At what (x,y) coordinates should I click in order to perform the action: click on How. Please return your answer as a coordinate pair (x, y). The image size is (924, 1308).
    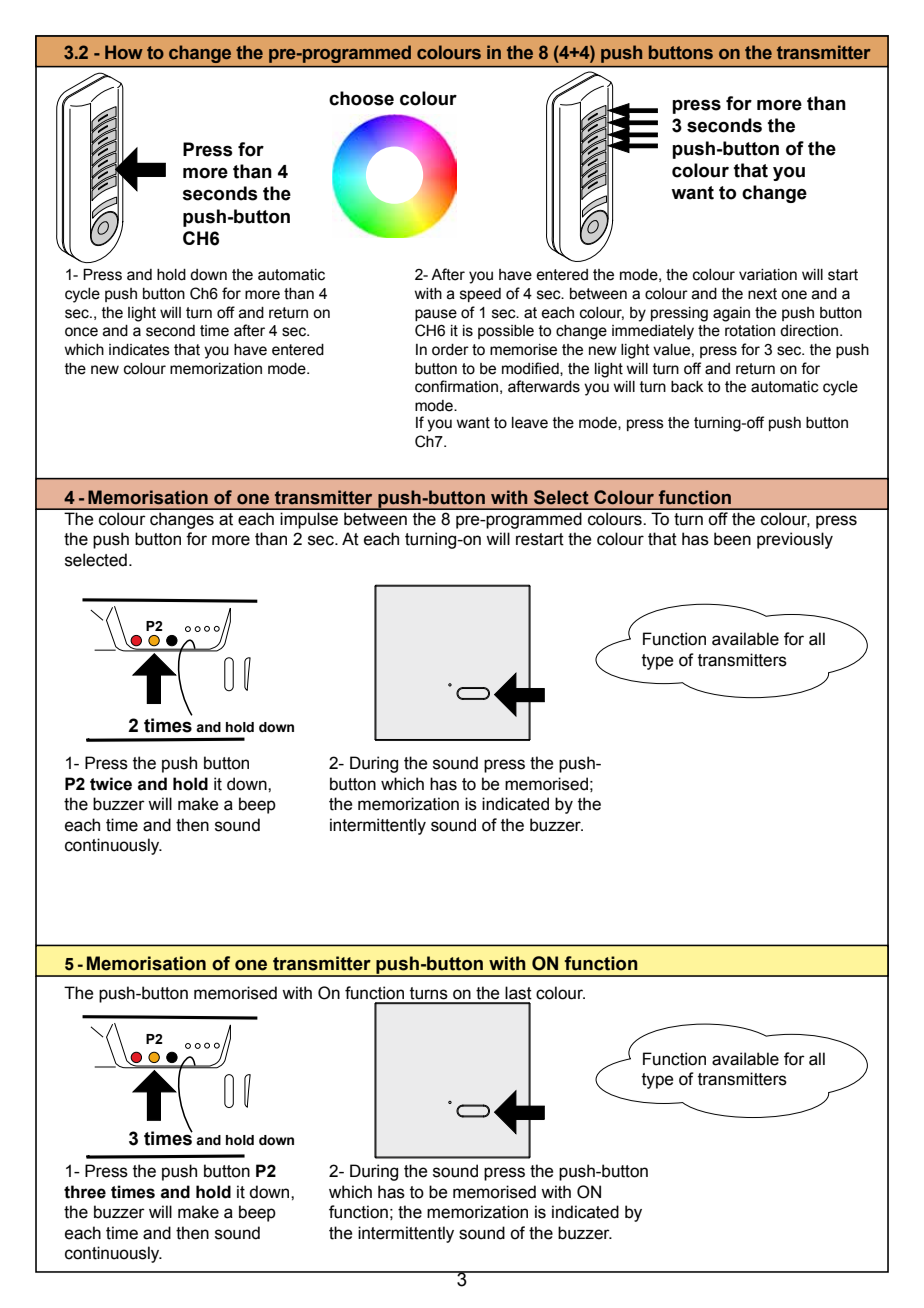
    Looking at the image, I should click on (124, 52).
